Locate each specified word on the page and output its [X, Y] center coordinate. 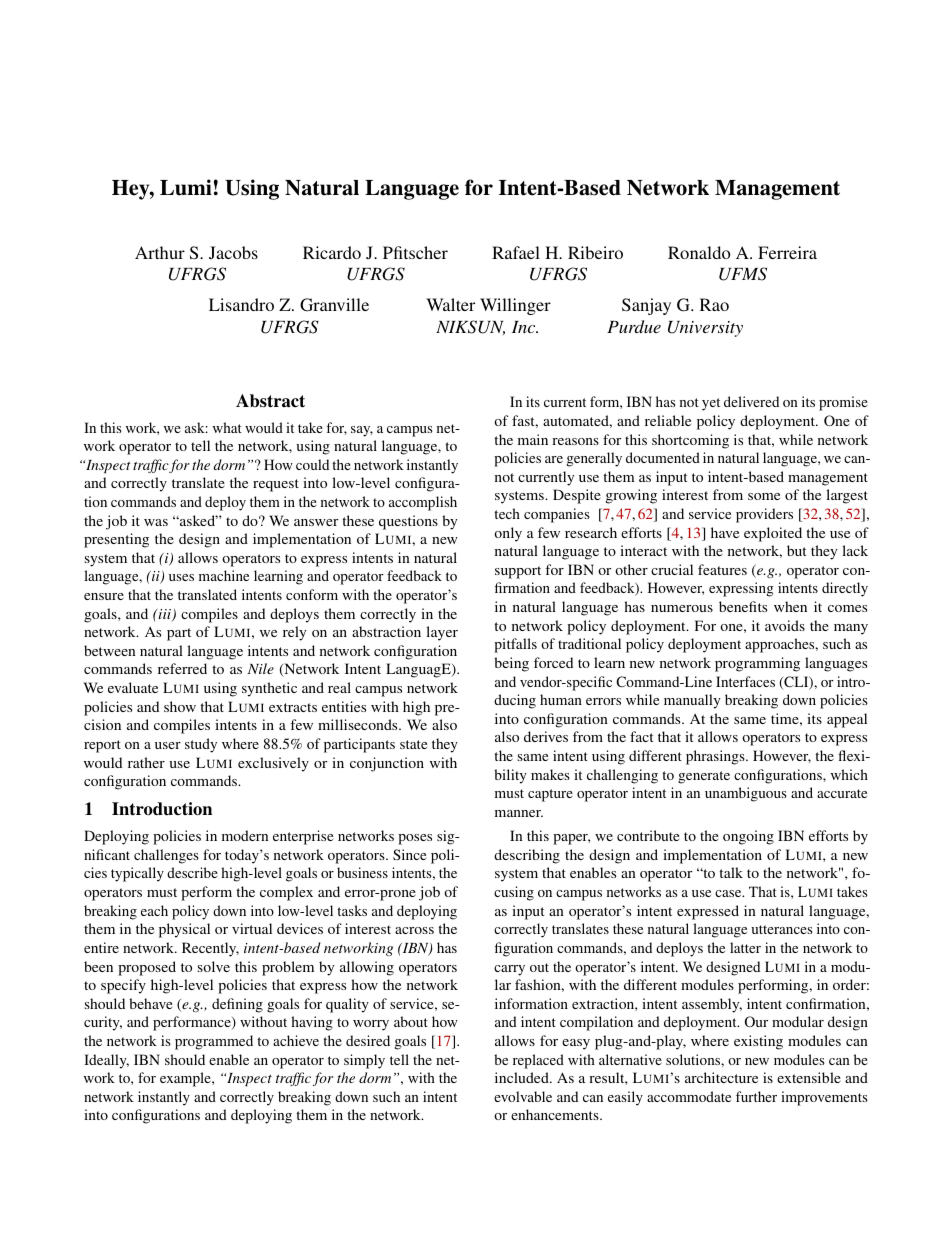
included [523, 1077]
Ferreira [787, 252]
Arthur [160, 252]
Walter [450, 304]
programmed [214, 1042]
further [756, 1096]
